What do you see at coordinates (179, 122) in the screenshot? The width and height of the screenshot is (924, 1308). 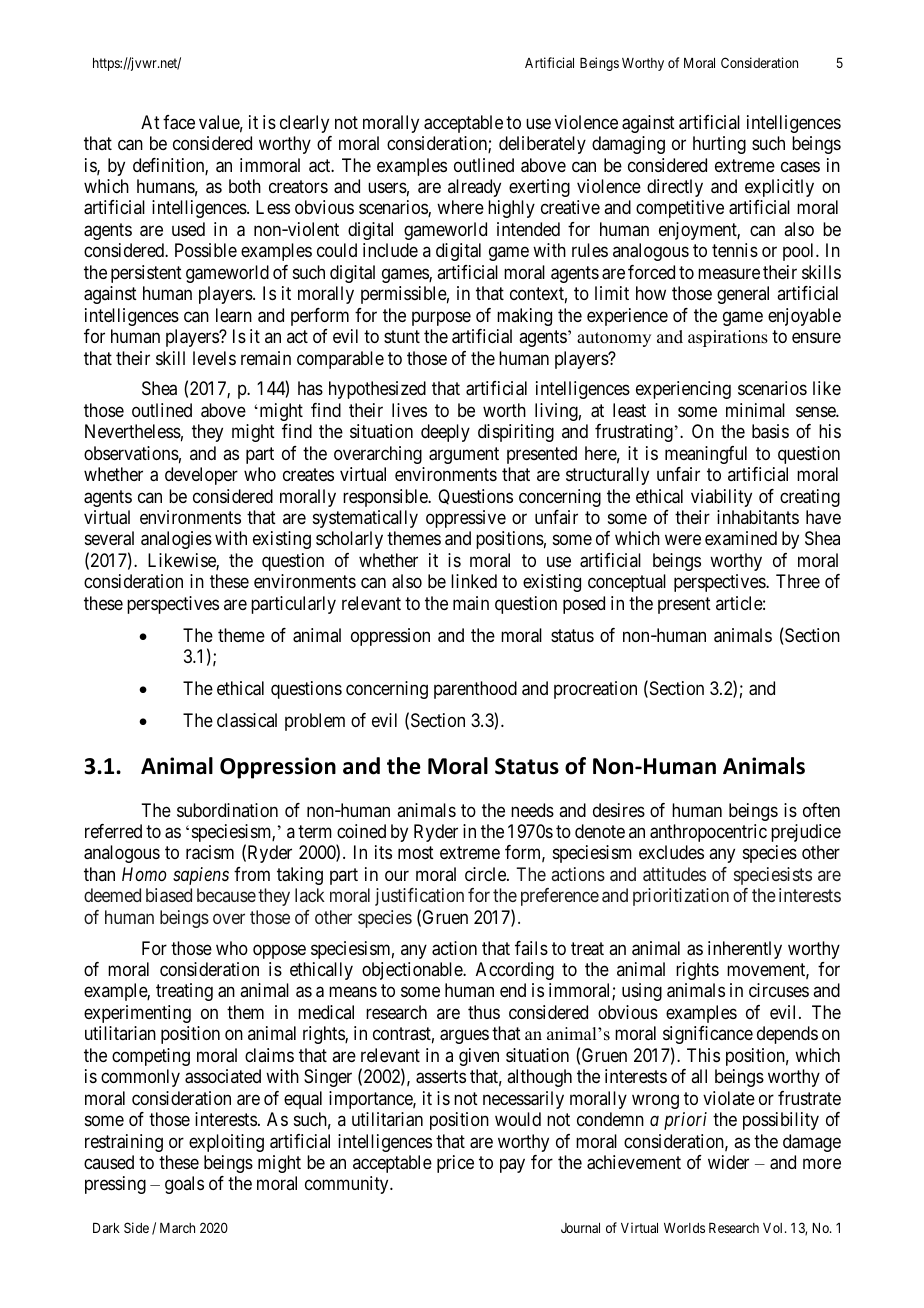 I see `face` at bounding box center [179, 122].
